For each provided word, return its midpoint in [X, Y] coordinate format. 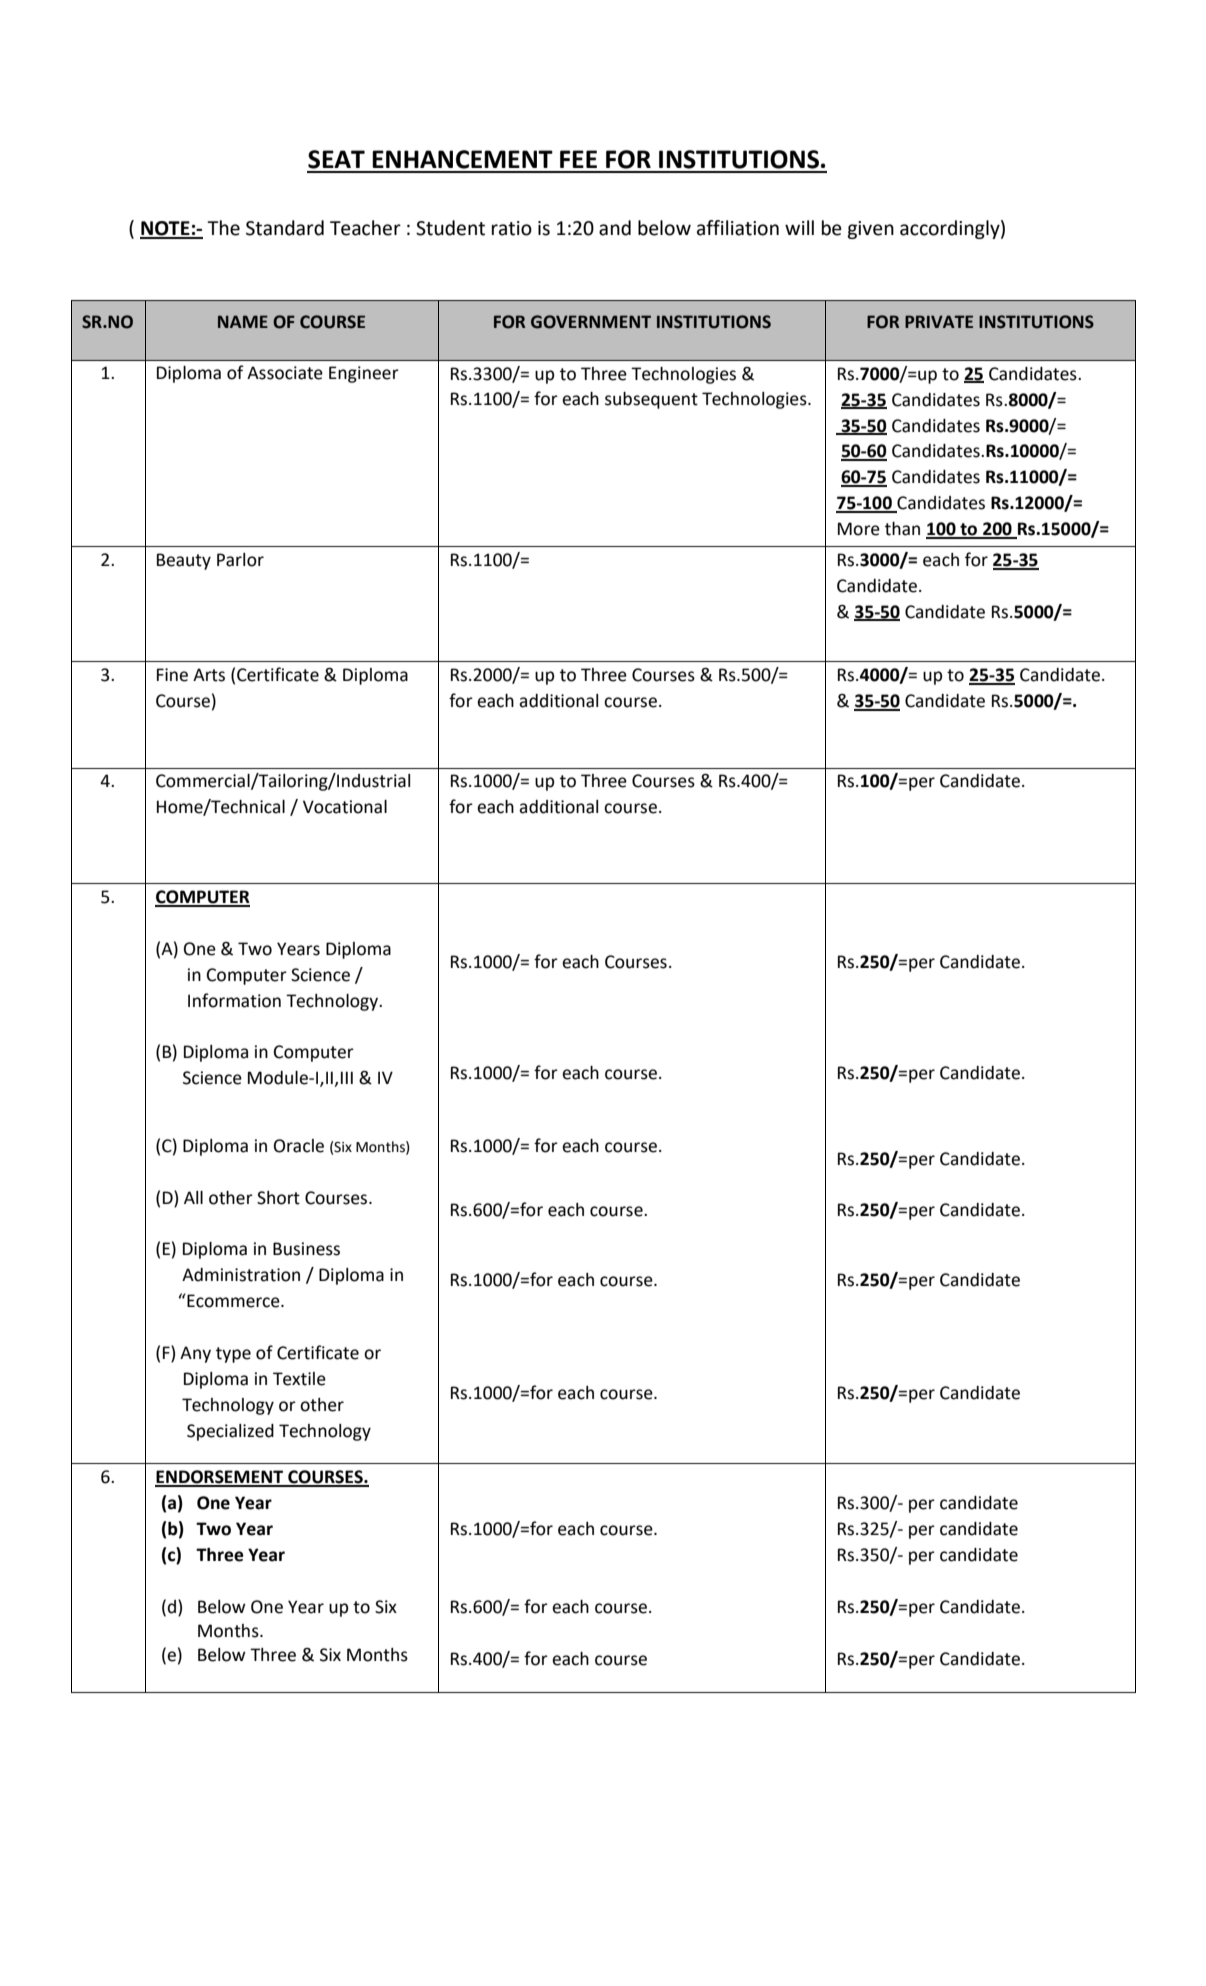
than [902, 529]
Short [278, 1198]
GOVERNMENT [591, 322]
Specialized [230, 1432]
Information [234, 1000]
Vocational [345, 807]
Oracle [299, 1146]
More [859, 529]
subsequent [651, 400]
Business [306, 1249]
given [870, 230]
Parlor [240, 560]
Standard [285, 228]
